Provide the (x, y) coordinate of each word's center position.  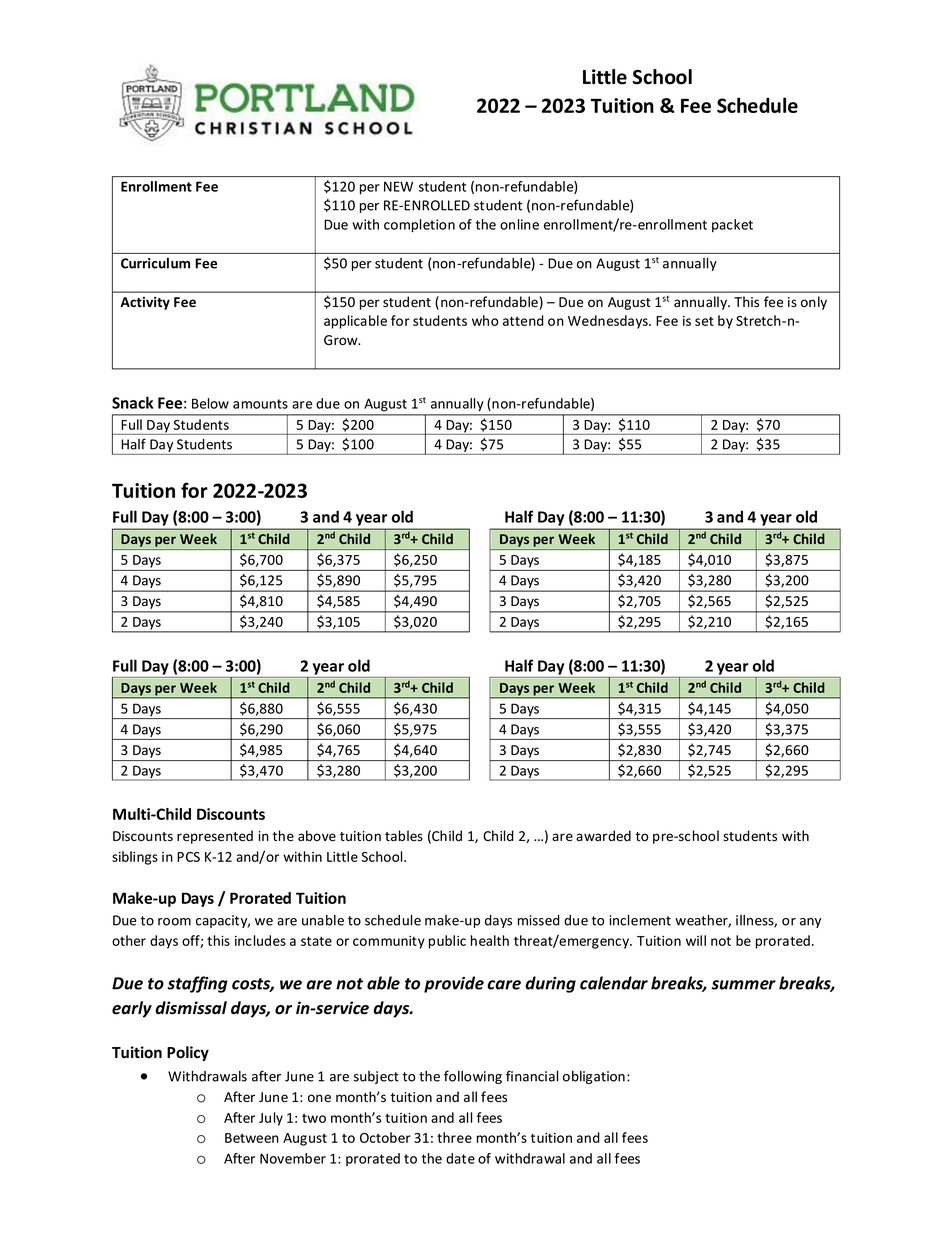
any (810, 923)
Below (210, 403)
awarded (603, 836)
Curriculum (155, 263)
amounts (260, 404)
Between (252, 1138)
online (519, 224)
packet (732, 226)
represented (215, 837)
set (704, 321)
